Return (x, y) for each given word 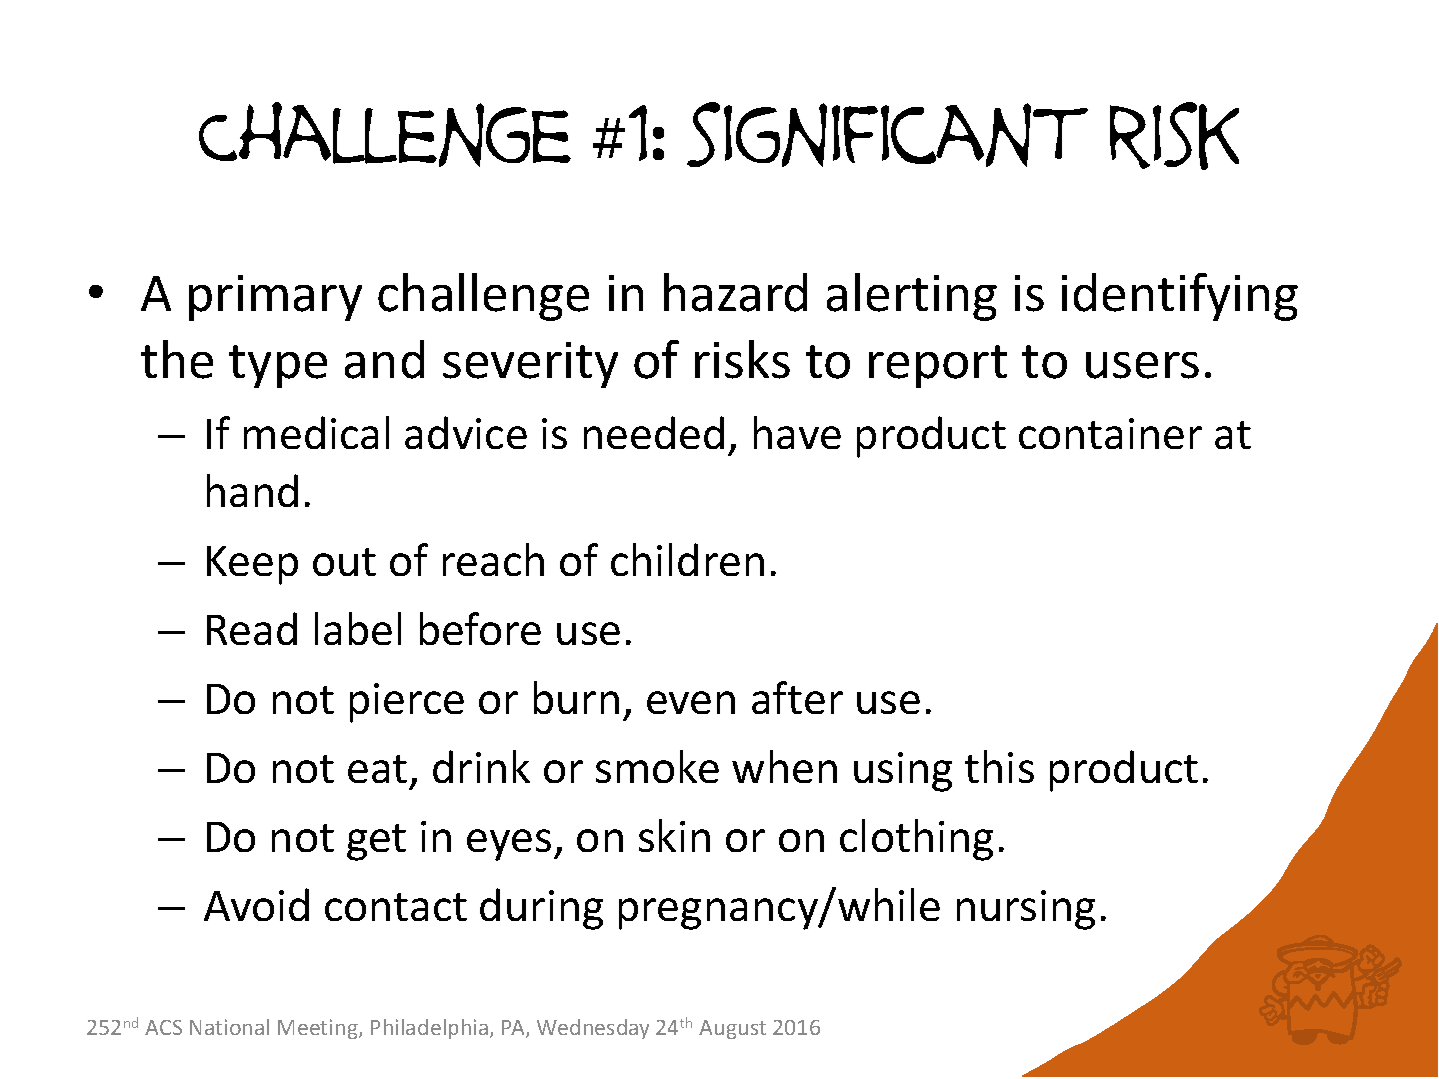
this (999, 766)
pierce (407, 703)
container (1110, 433)
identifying (1180, 297)
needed (654, 432)
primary (275, 298)
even (691, 702)
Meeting (319, 1029)
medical (316, 432)
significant (887, 134)
